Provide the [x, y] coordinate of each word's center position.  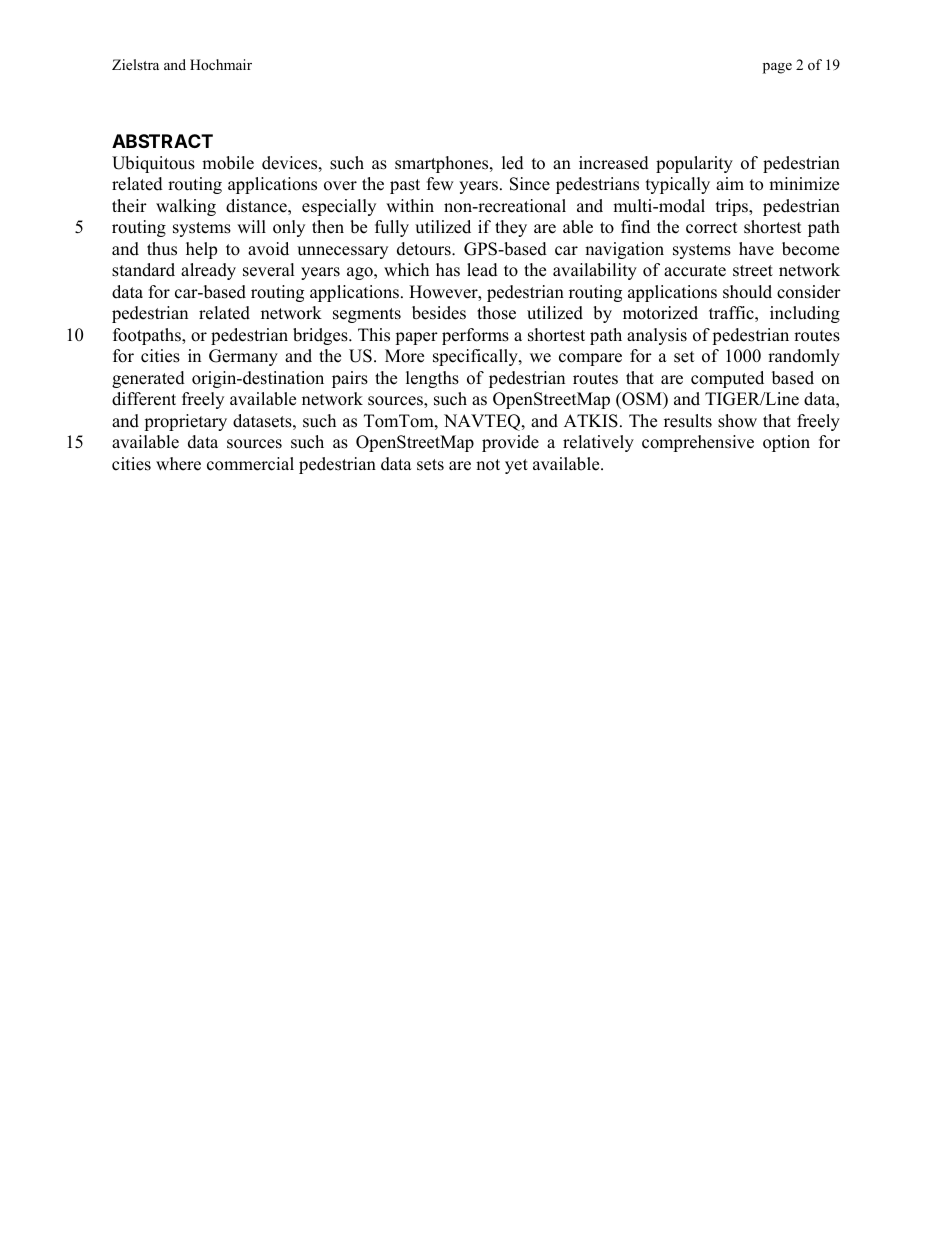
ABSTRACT [162, 141]
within [410, 205]
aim [730, 183]
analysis [657, 336]
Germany [243, 357]
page [777, 68]
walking [186, 207]
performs [475, 336]
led [513, 163]
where [178, 464]
